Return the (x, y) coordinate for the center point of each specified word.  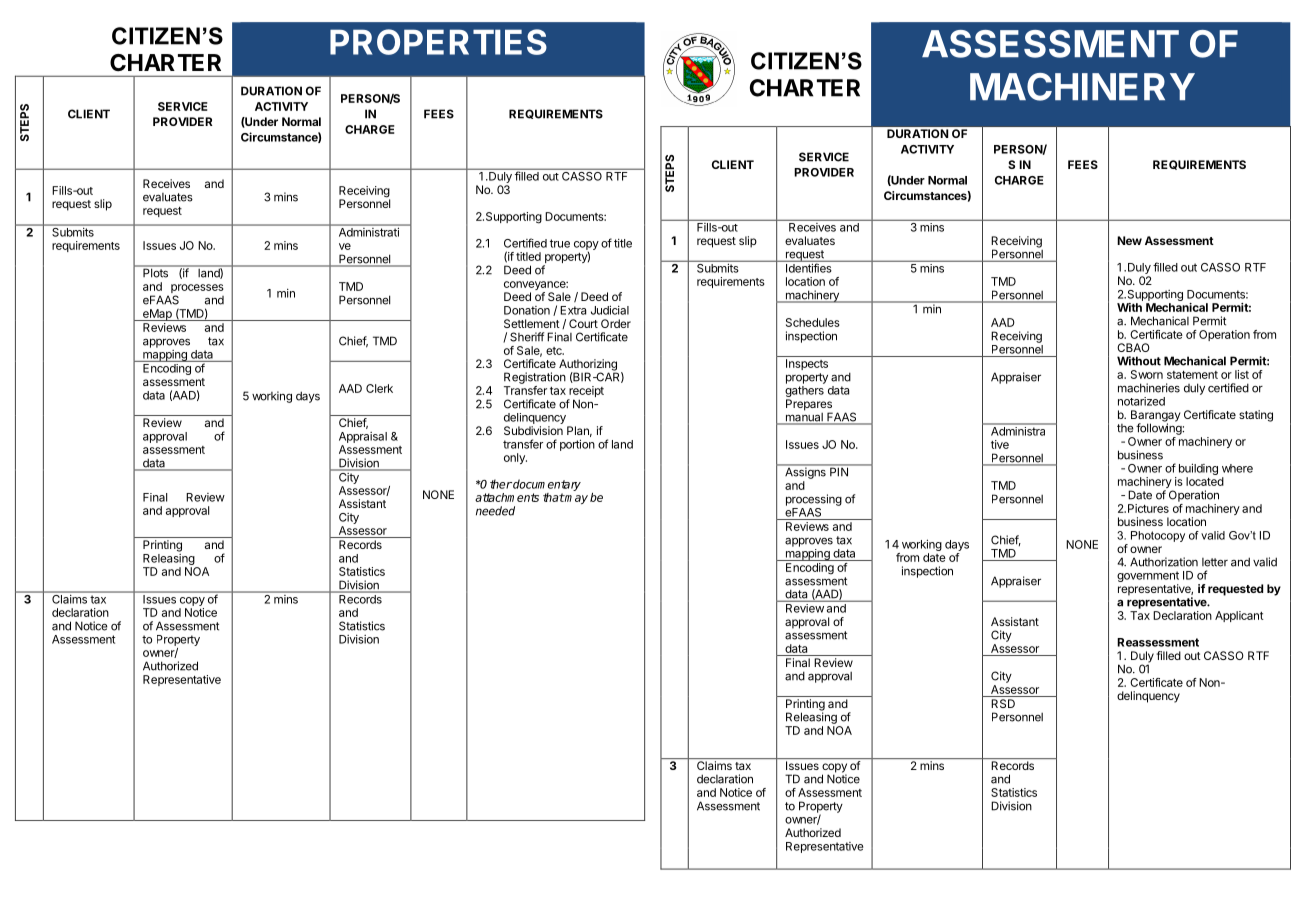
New (1129, 240)
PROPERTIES (438, 42)
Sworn (1147, 374)
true (560, 243)
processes (197, 290)
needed (495, 511)
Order (616, 323)
